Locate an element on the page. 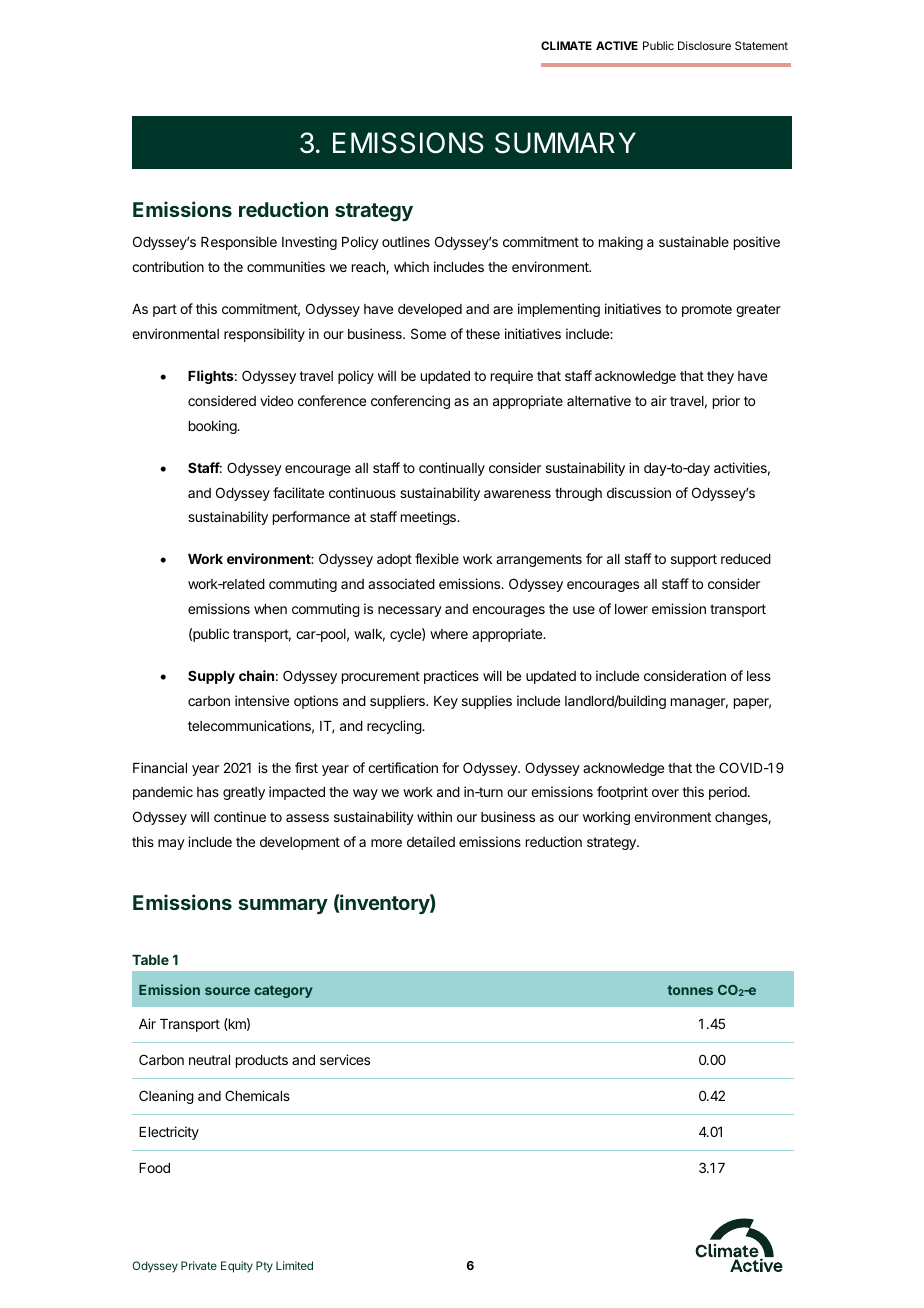 The image size is (924, 1308). these is located at coordinates (483, 334).
